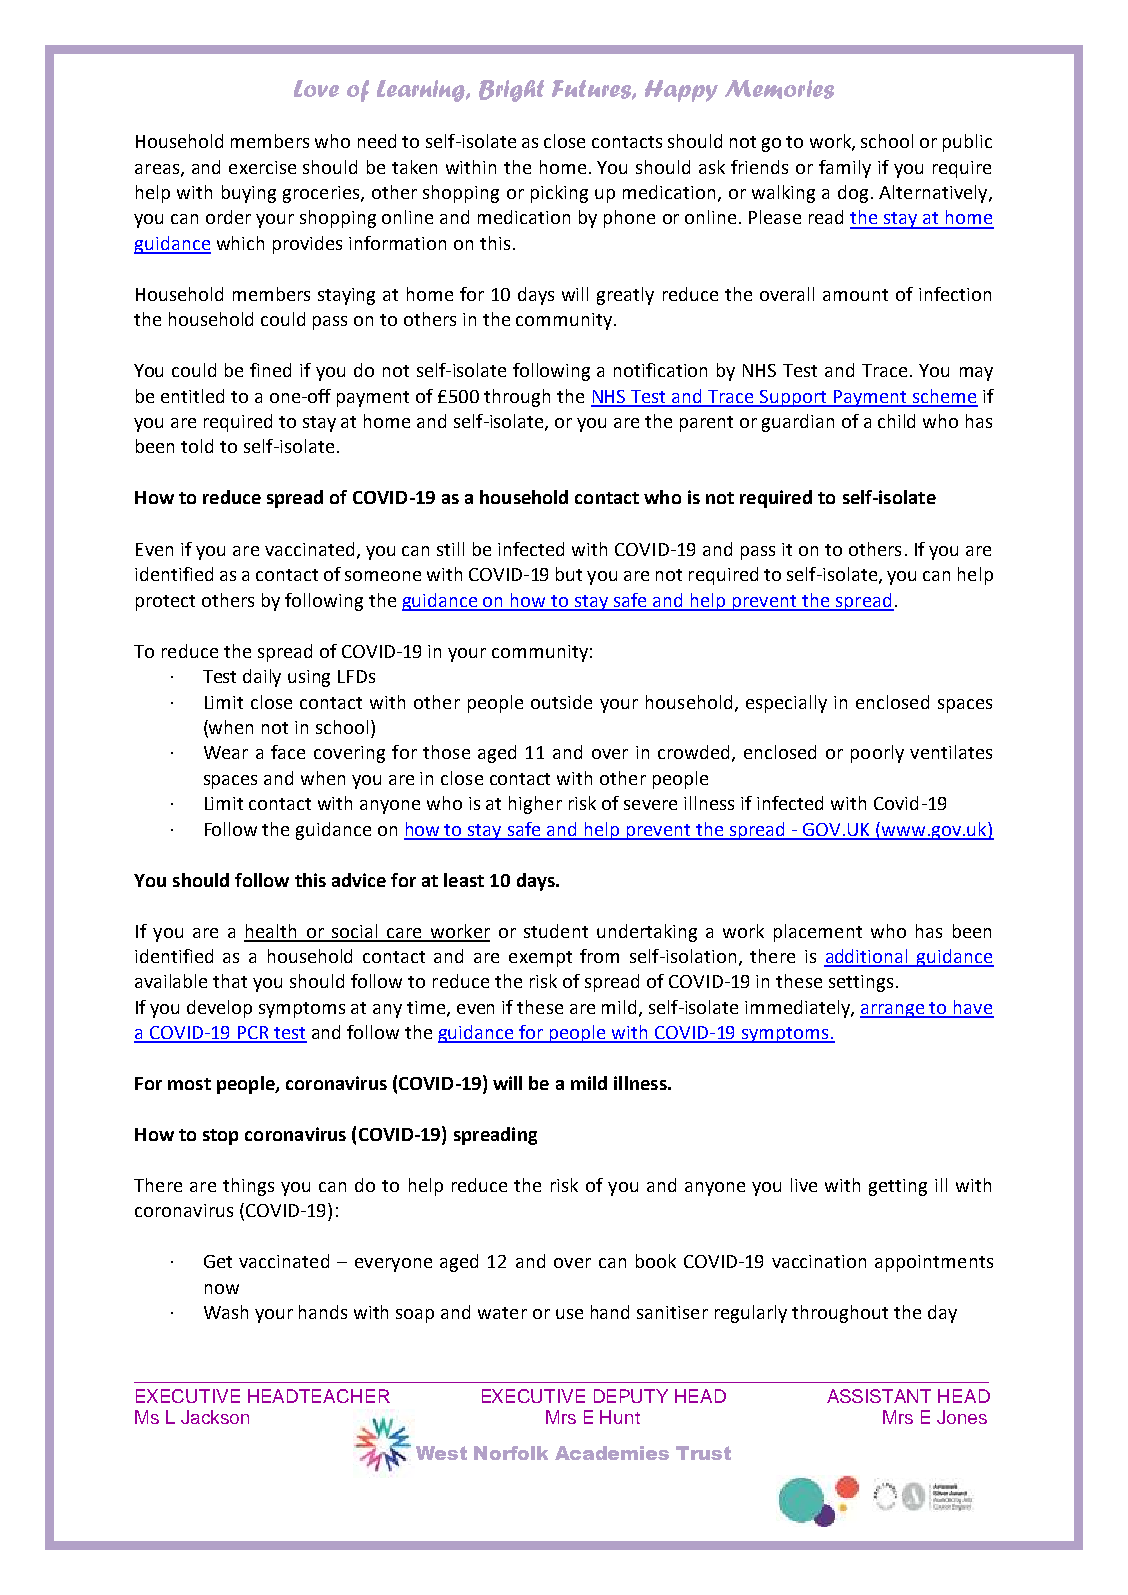  I want to click on exercise, so click(262, 167).
